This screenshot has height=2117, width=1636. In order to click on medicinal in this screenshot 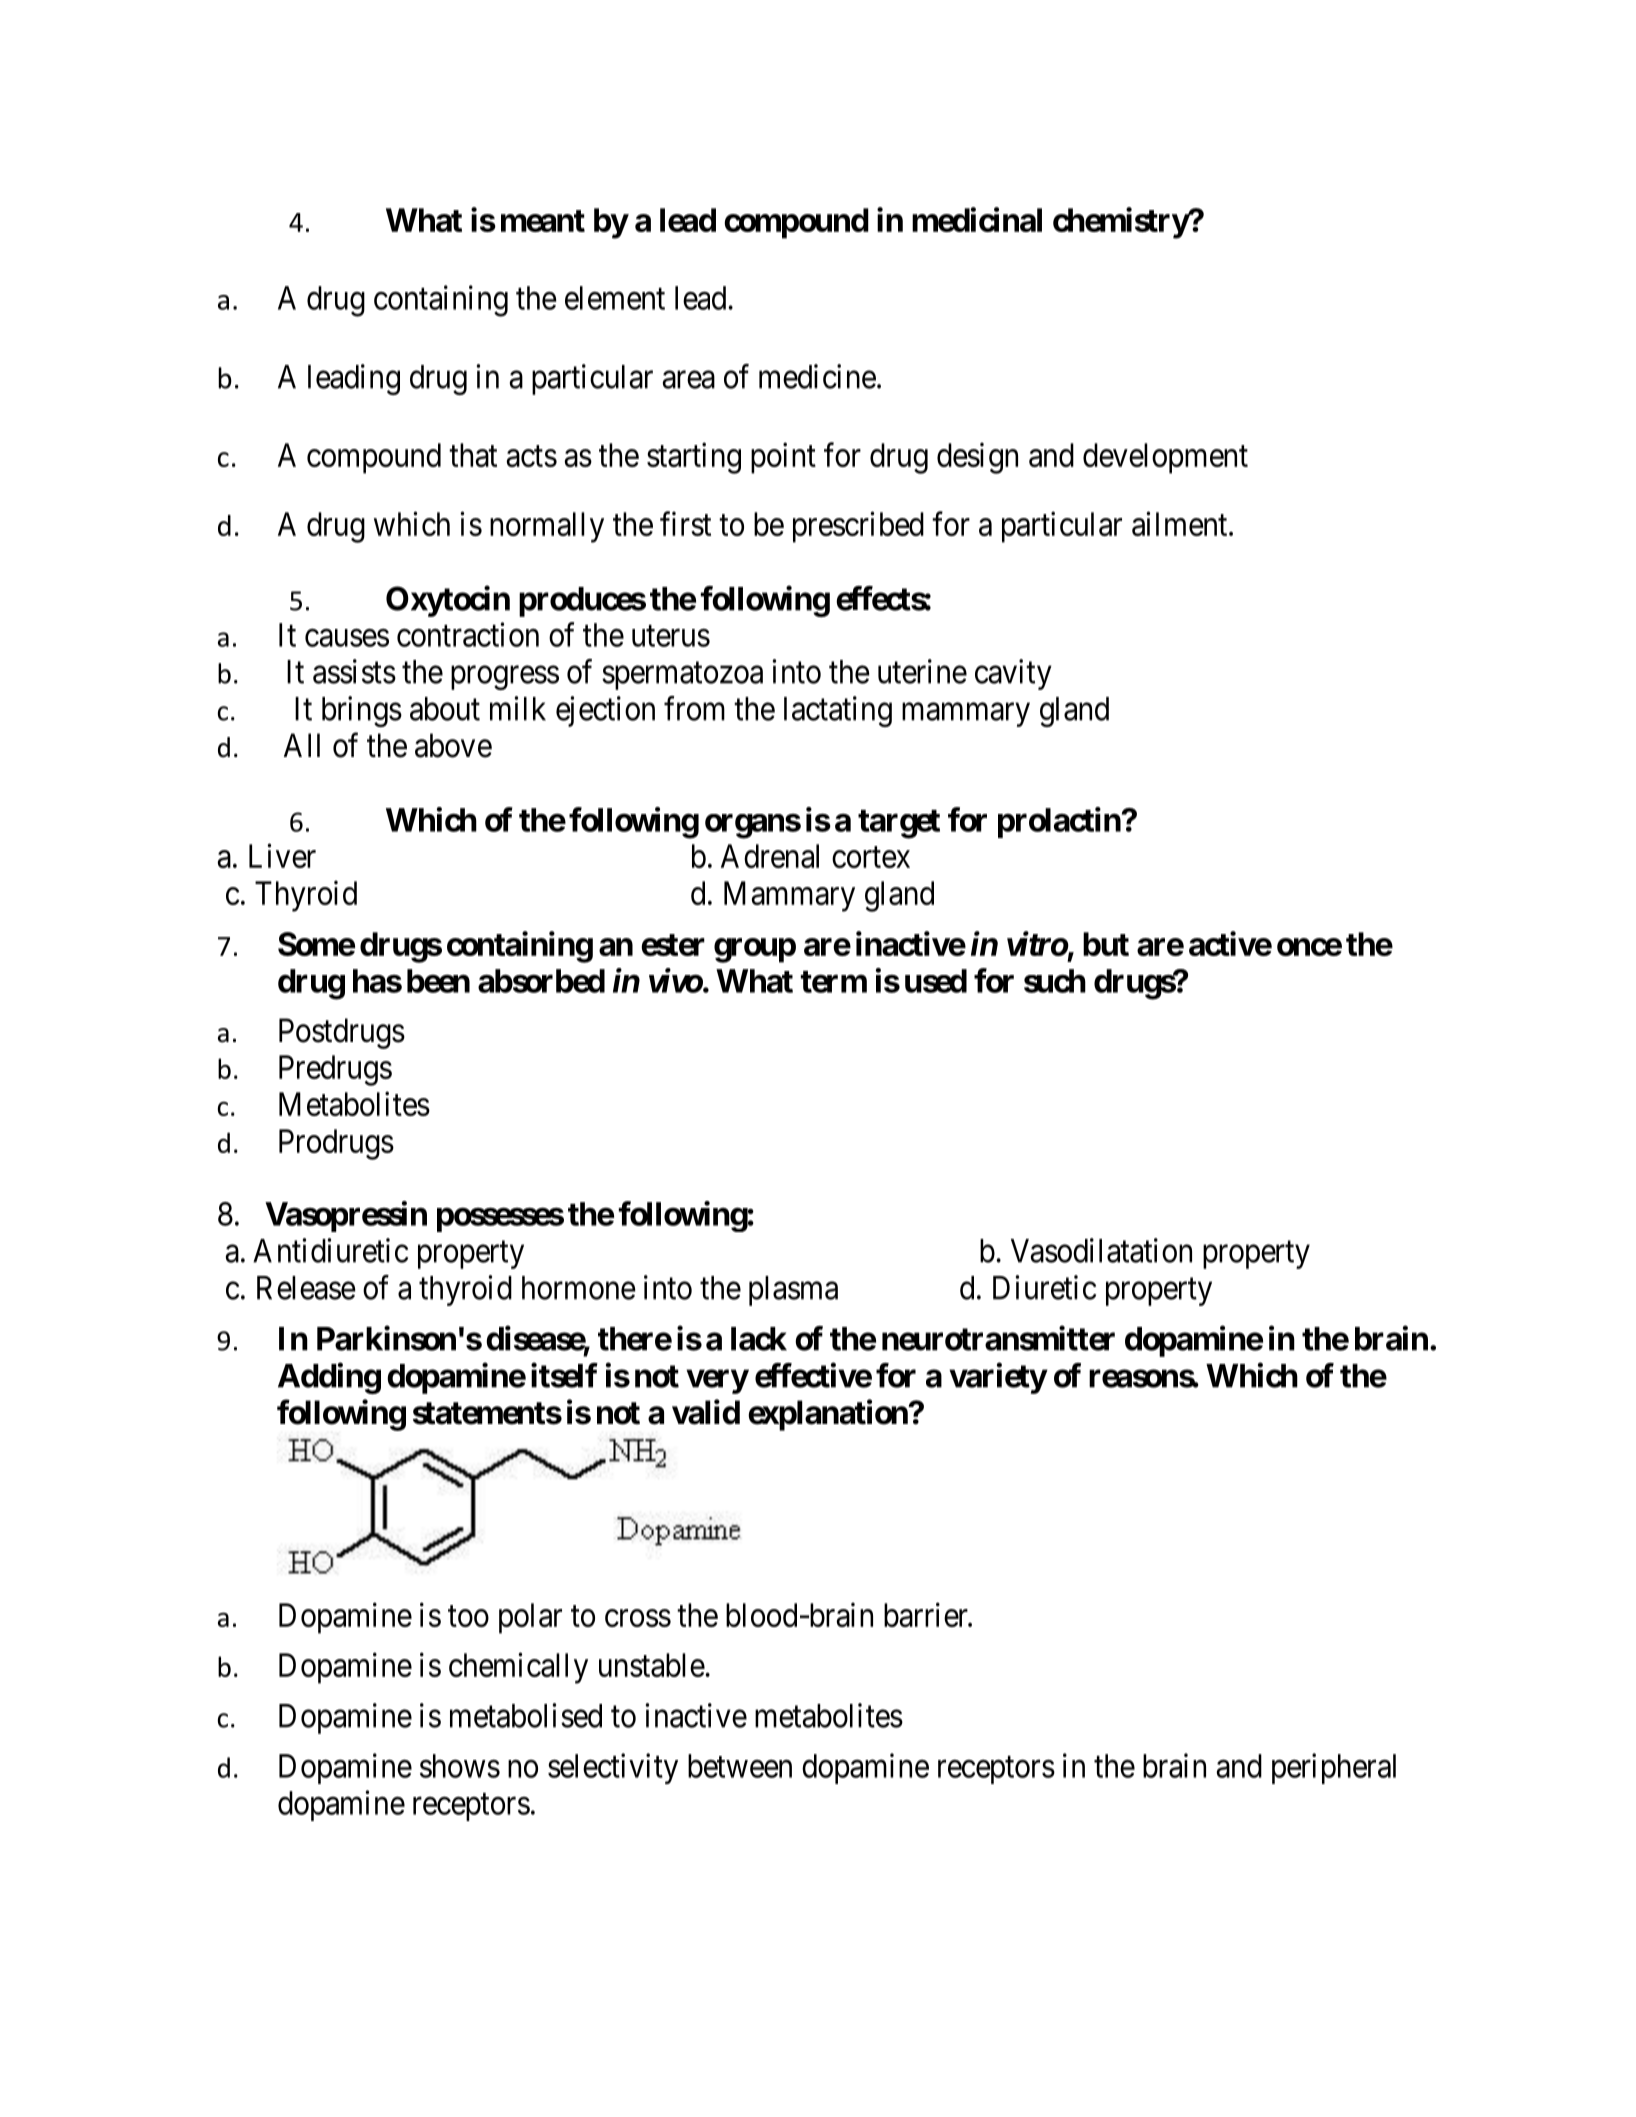, I will do `click(977, 219)`.
